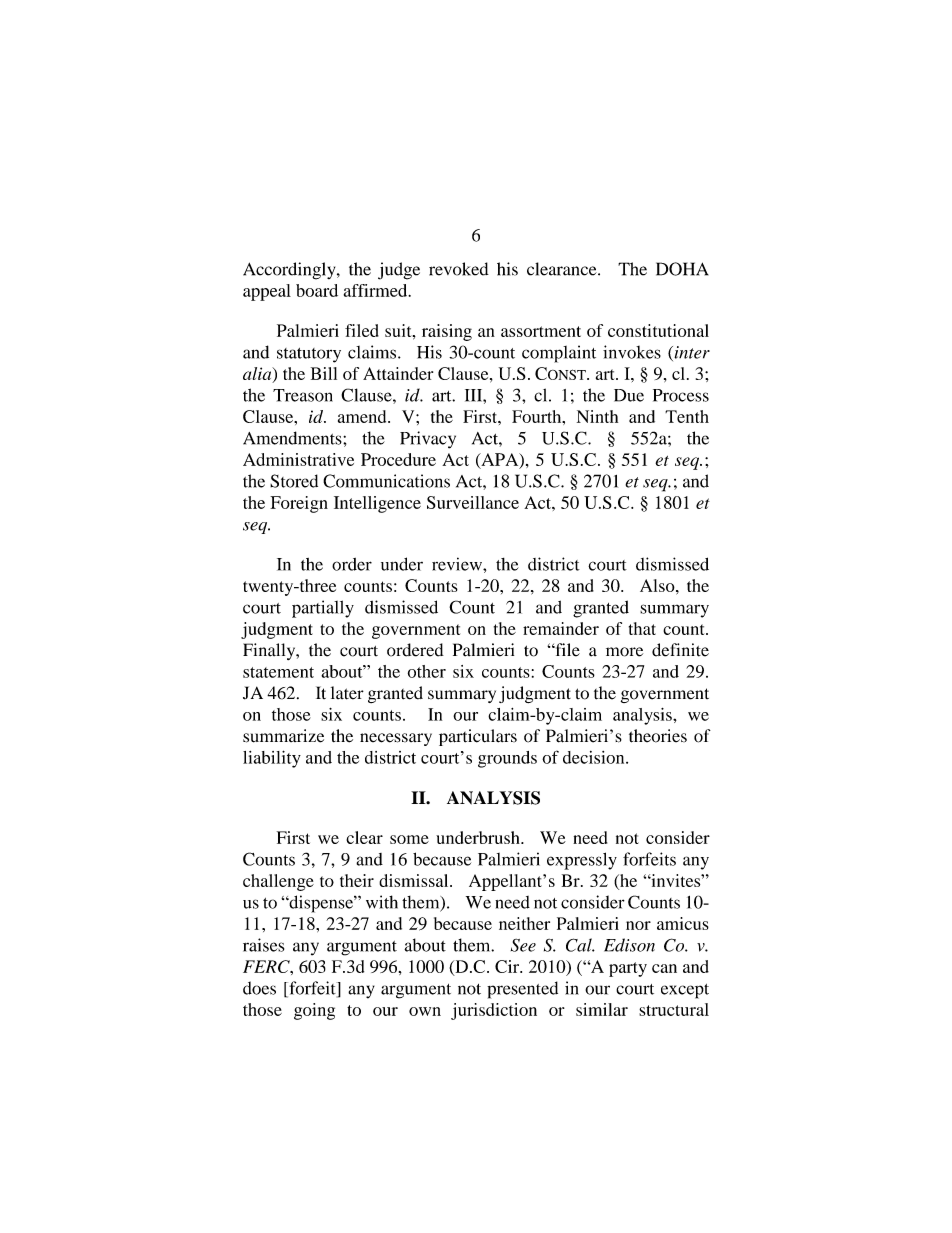  Describe the element at coordinates (473, 502) in the image. I see `Surveillance` at that location.
